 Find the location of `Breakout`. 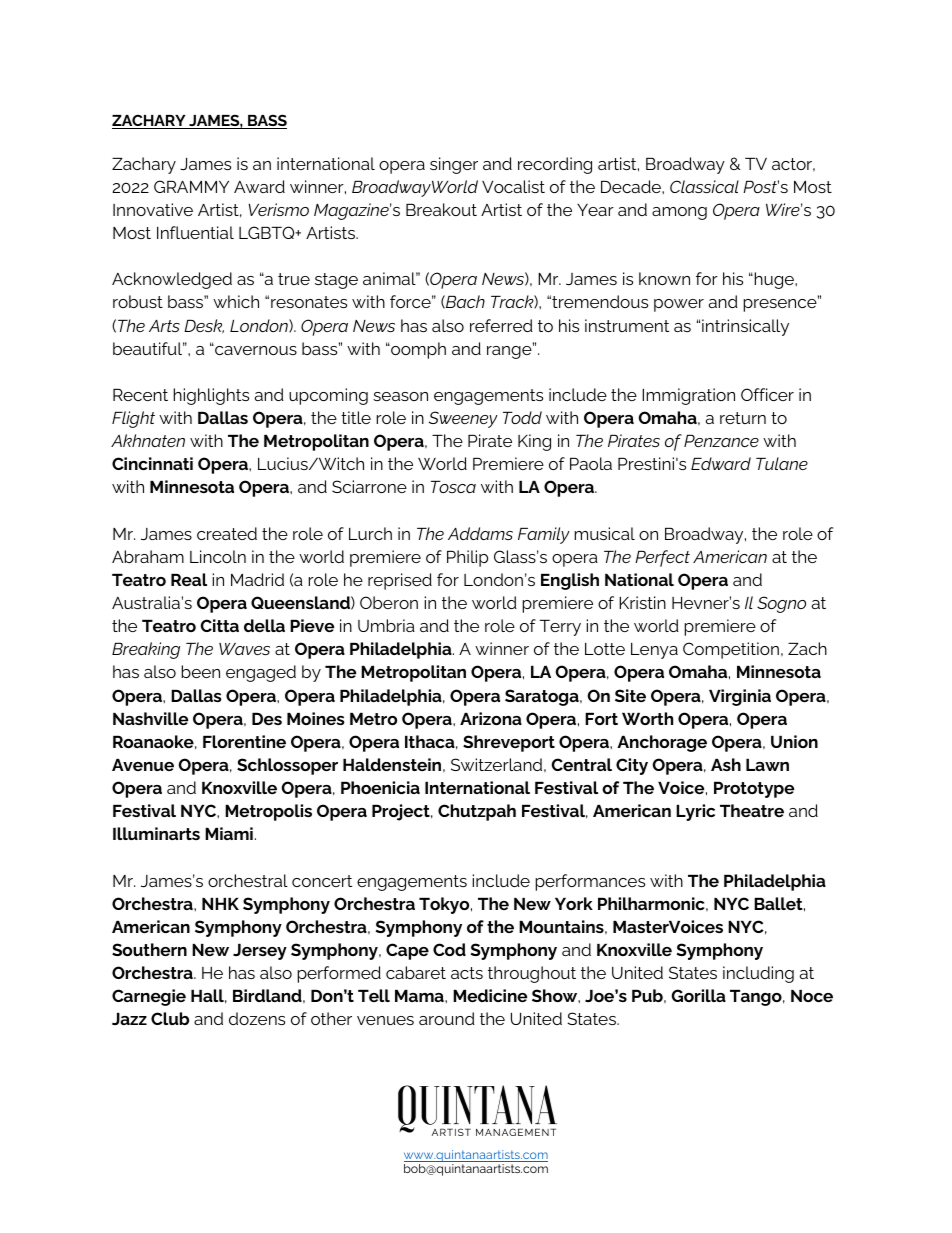

Breakout is located at coordinates (441, 209).
